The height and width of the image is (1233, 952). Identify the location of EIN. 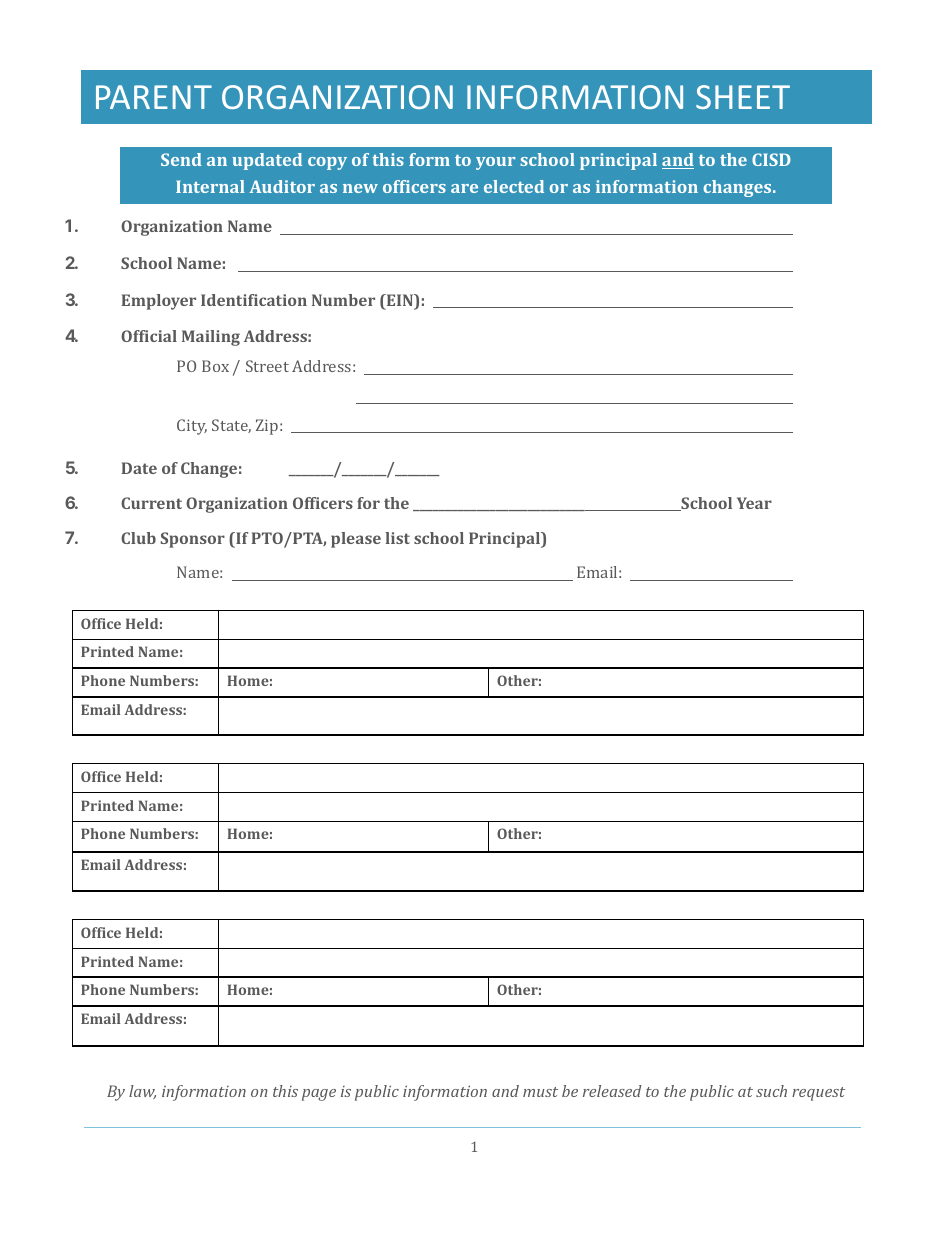
(400, 301).
